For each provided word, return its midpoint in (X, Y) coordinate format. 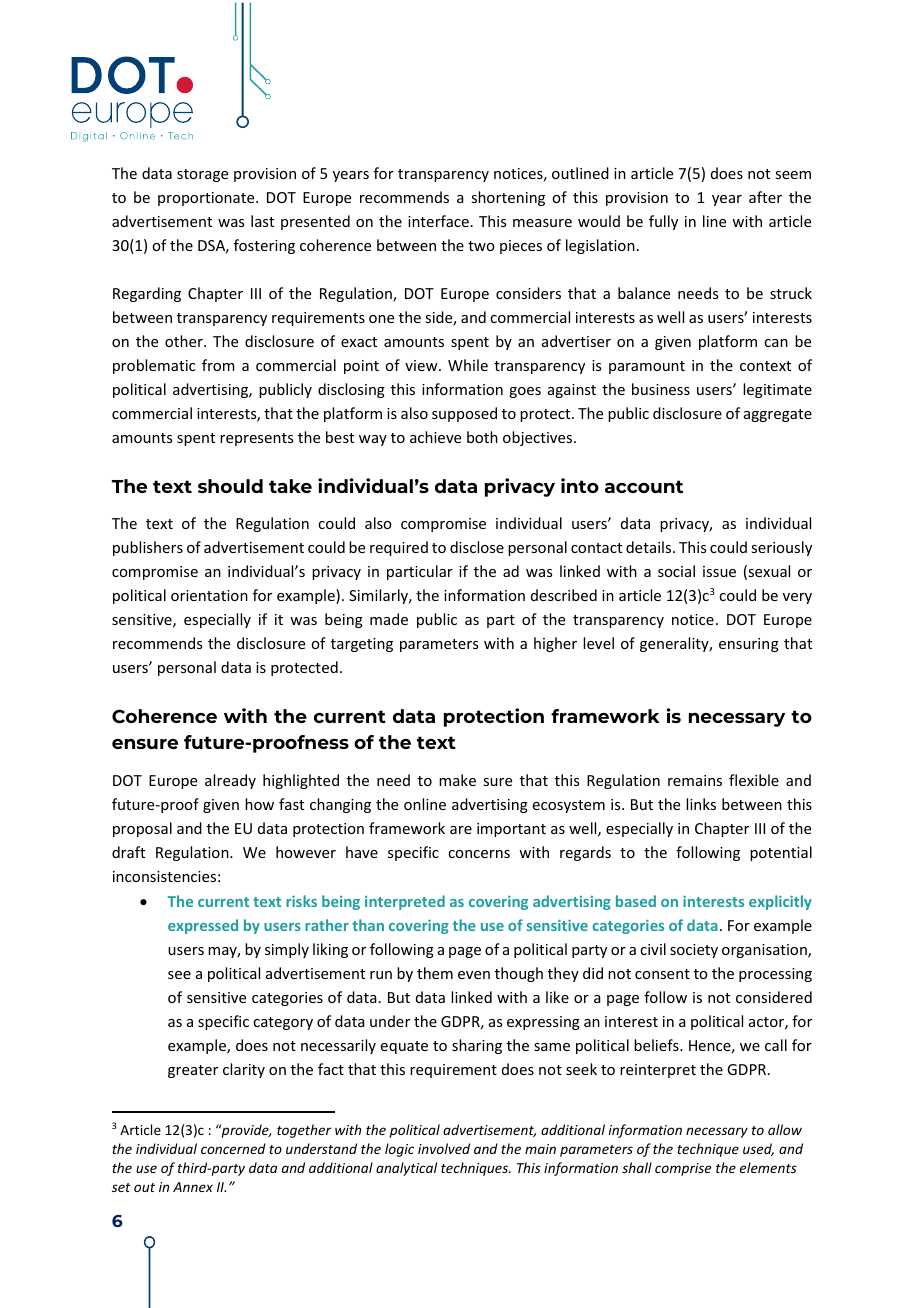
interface (438, 221)
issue (719, 571)
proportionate (207, 199)
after (765, 197)
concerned (233, 1148)
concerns (479, 854)
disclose (477, 547)
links (701, 804)
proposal (142, 829)
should (230, 486)
